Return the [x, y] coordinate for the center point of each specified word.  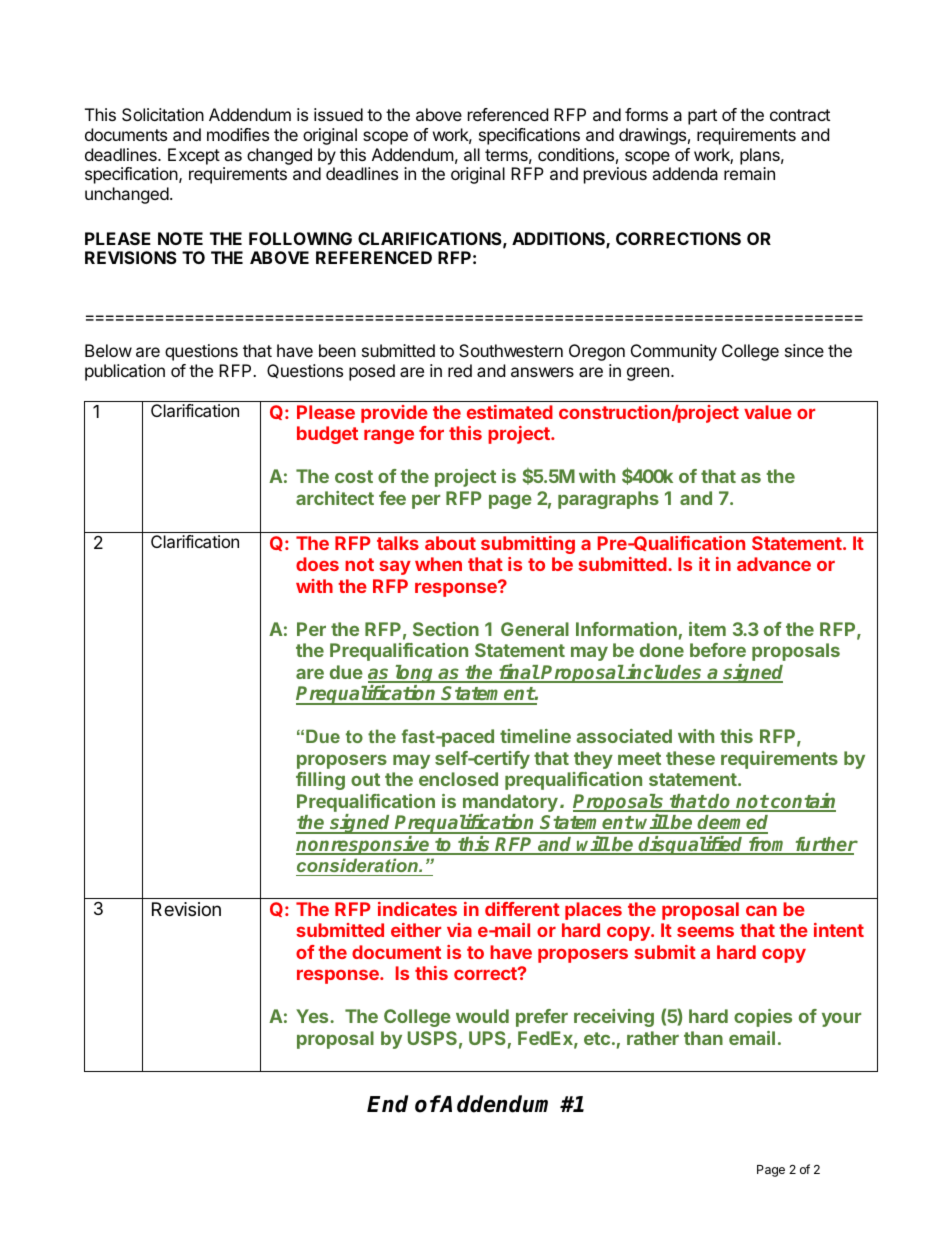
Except [194, 156]
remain [749, 173]
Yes [313, 1016]
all [472, 154]
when [438, 564]
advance [774, 564]
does [317, 564]
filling [320, 781]
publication [125, 372]
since [804, 350]
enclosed [458, 779]
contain [802, 802]
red [460, 370]
